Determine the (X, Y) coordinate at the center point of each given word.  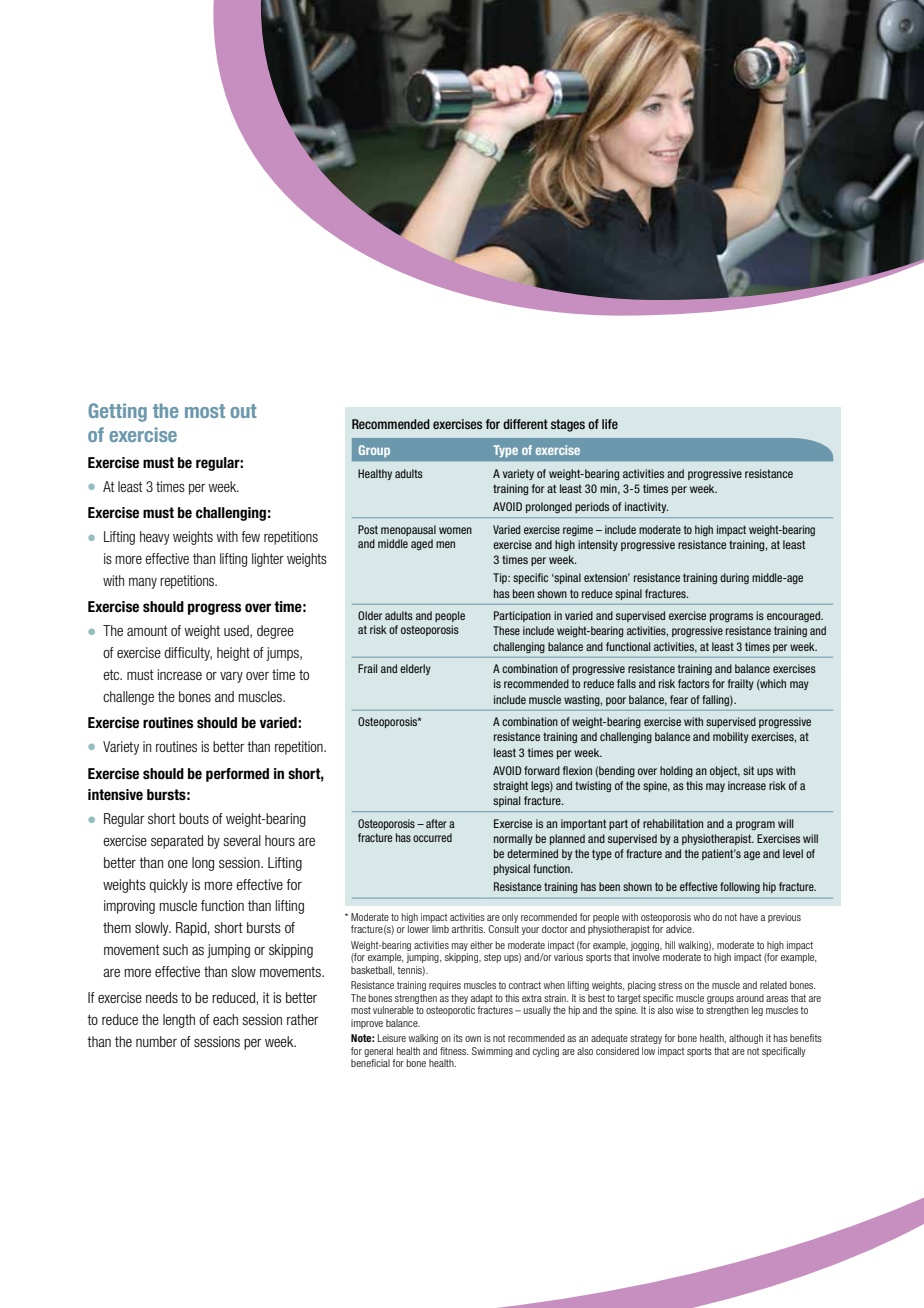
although (746, 1039)
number (156, 1041)
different (525, 424)
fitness (454, 1051)
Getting (117, 412)
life (610, 424)
